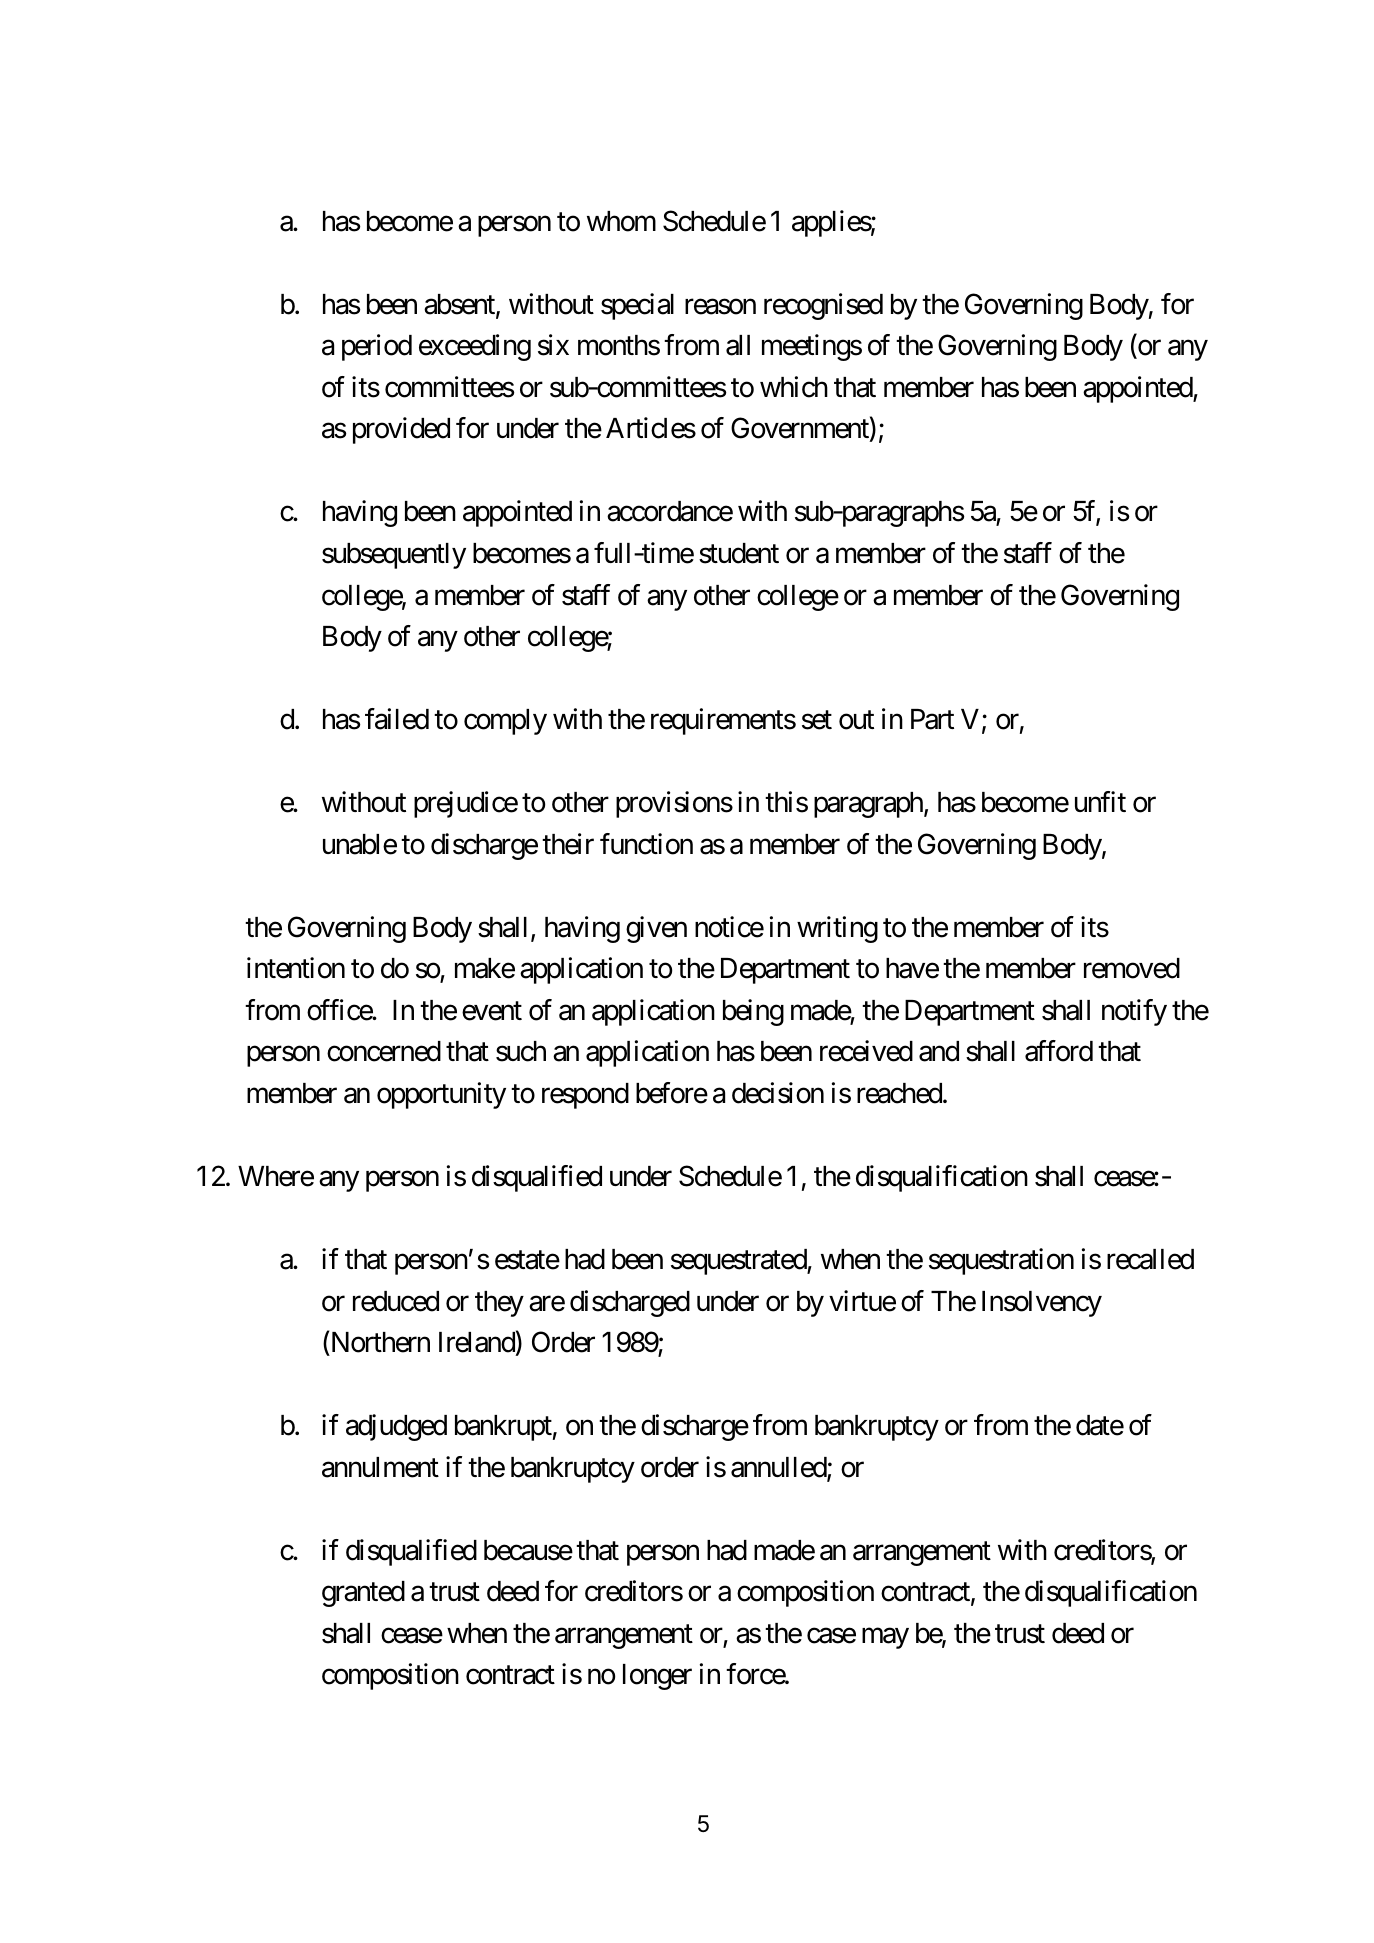 The width and height of the screenshot is (1374, 1943). What do you see at coordinates (460, 305) in the screenshot?
I see `absent` at bounding box center [460, 305].
